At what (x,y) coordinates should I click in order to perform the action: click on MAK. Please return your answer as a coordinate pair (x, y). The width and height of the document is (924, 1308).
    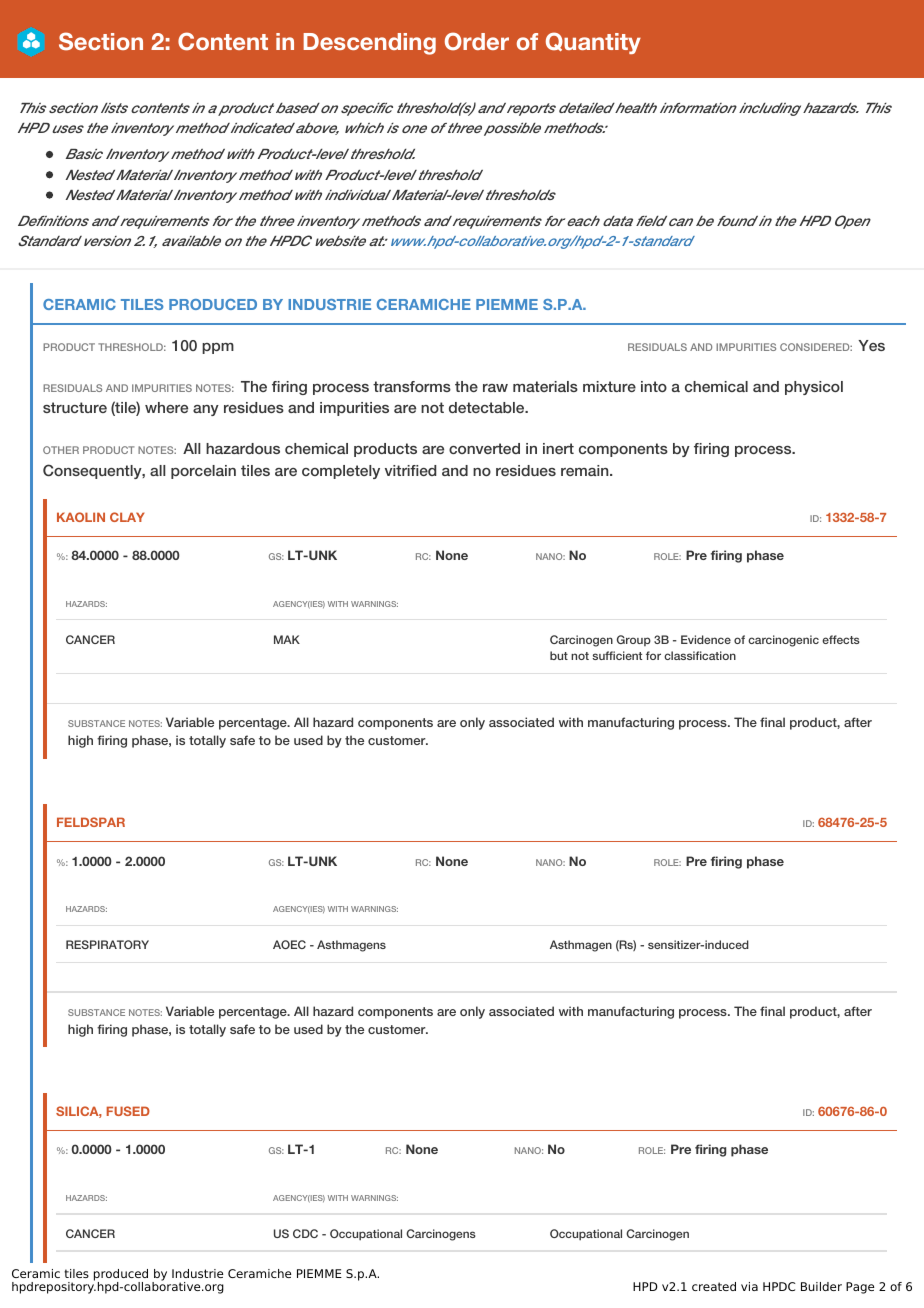
    Looking at the image, I should click on (287, 639).
